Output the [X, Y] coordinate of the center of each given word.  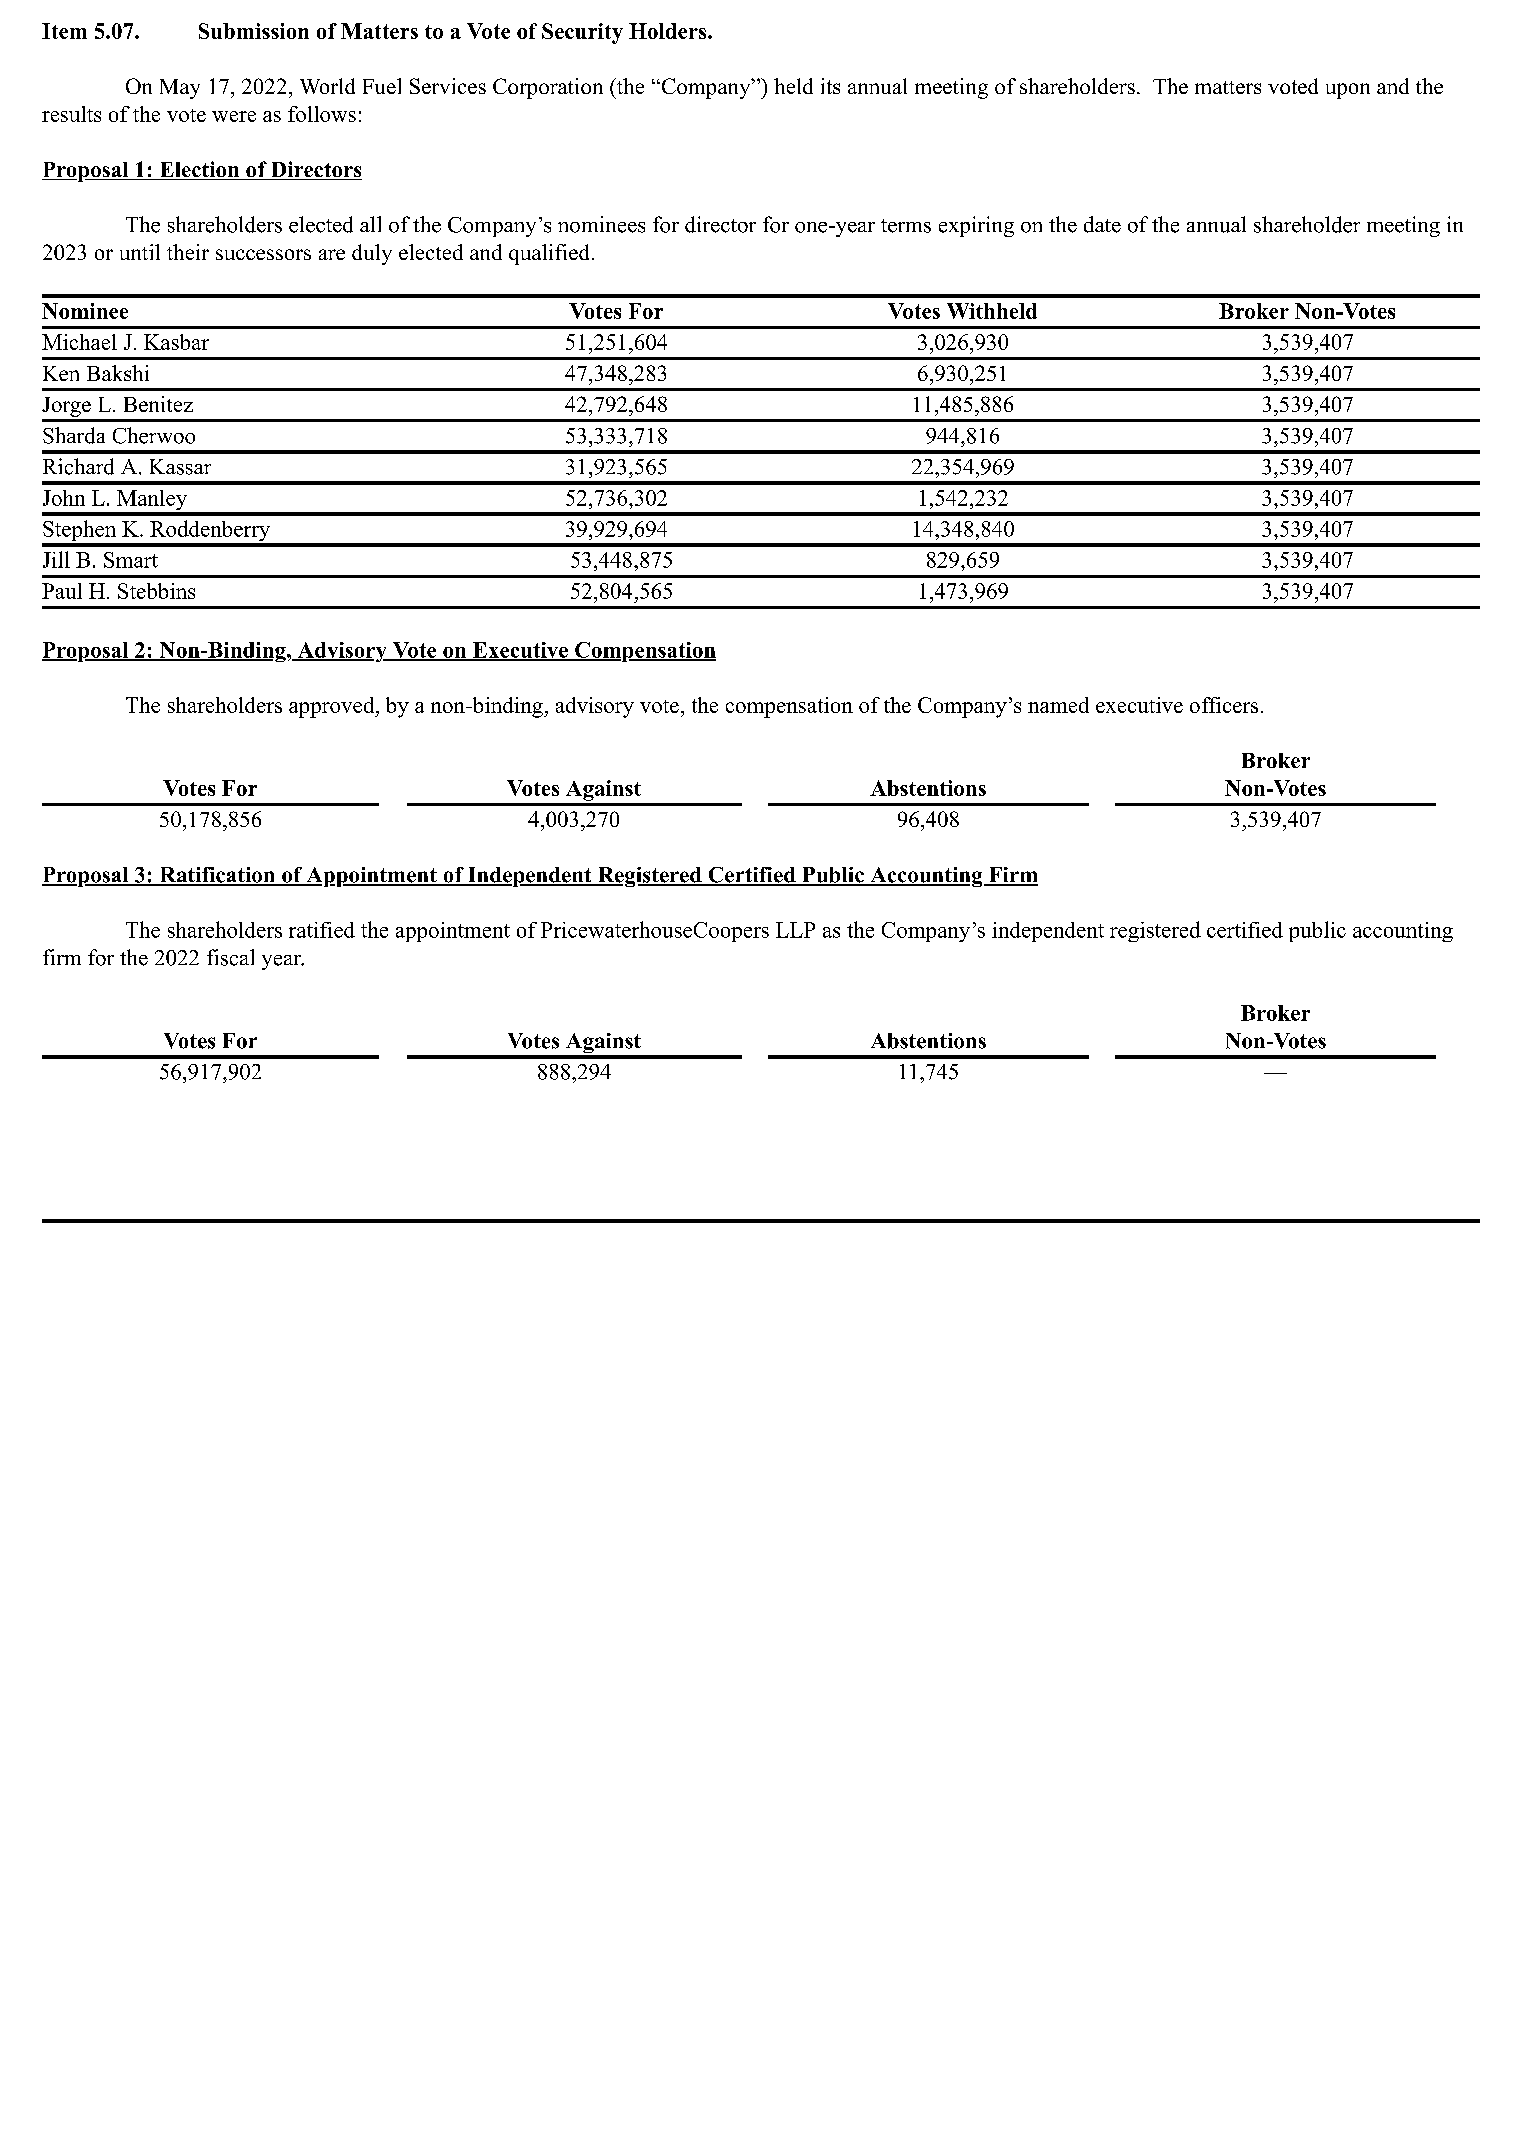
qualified [551, 254]
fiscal [230, 957]
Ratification [217, 876]
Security [582, 33]
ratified [322, 930]
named [1058, 705]
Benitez [158, 404]
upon [1348, 91]
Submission [254, 31]
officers [1224, 705]
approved [333, 707]
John [64, 498]
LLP [795, 930]
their [188, 252]
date [1102, 224]
